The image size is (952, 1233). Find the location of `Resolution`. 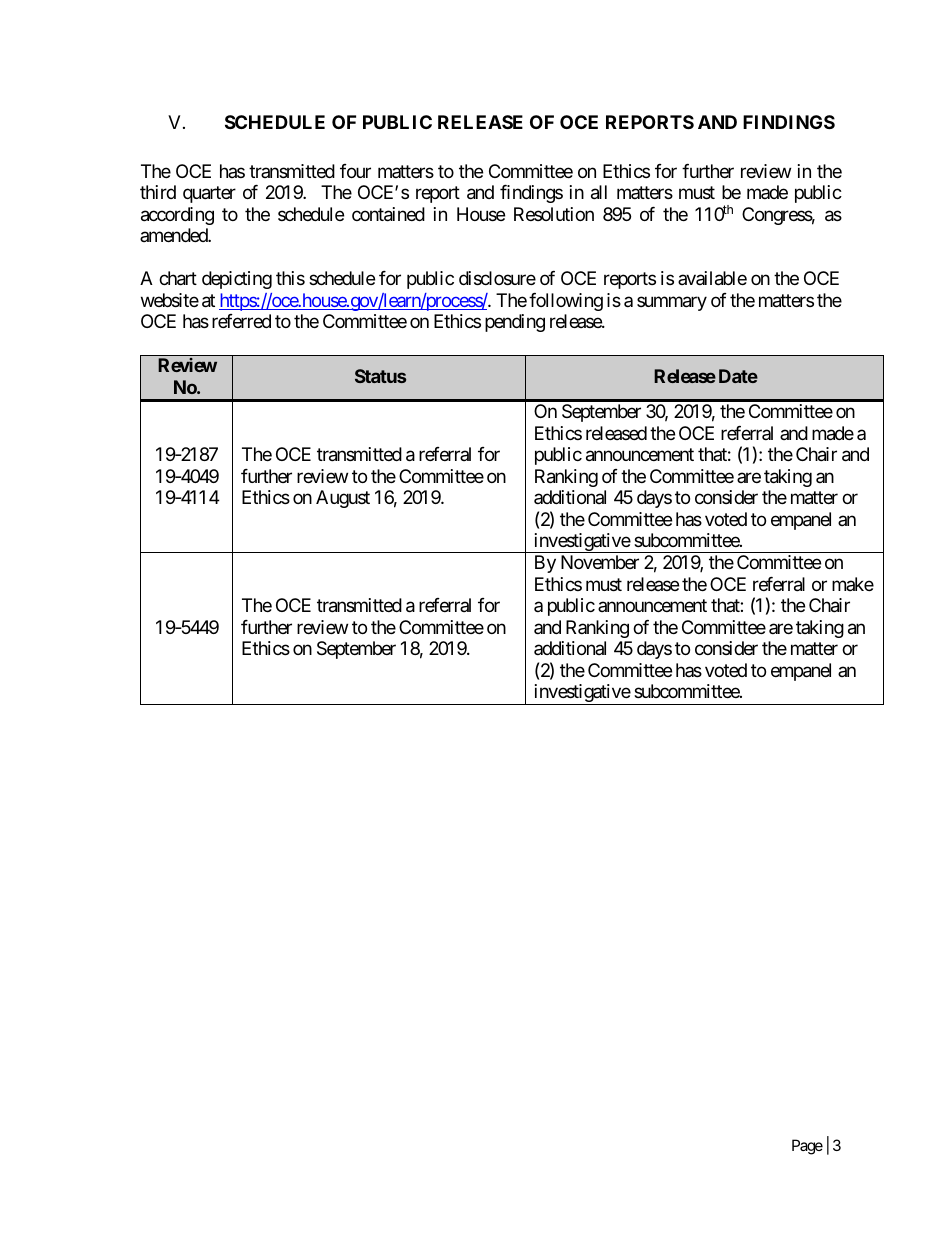

Resolution is located at coordinates (554, 214).
